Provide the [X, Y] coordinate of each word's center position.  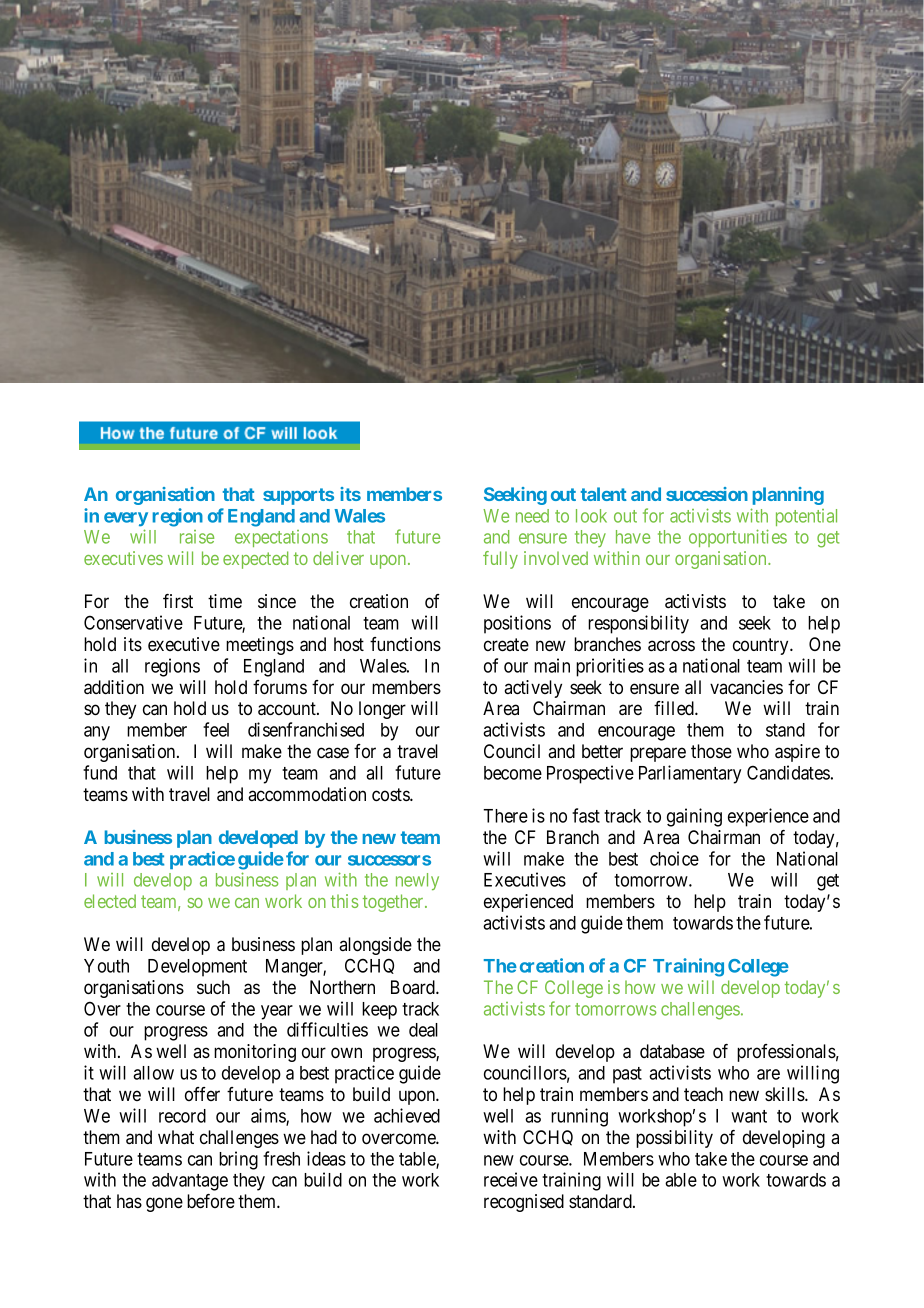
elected [110, 901]
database [672, 1051]
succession [707, 494]
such [213, 987]
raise [197, 537]
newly [417, 881]
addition [114, 687]
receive [511, 1179]
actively [533, 689]
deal [423, 1030]
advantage [190, 1182]
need [532, 516]
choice [674, 858]
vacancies [746, 687]
